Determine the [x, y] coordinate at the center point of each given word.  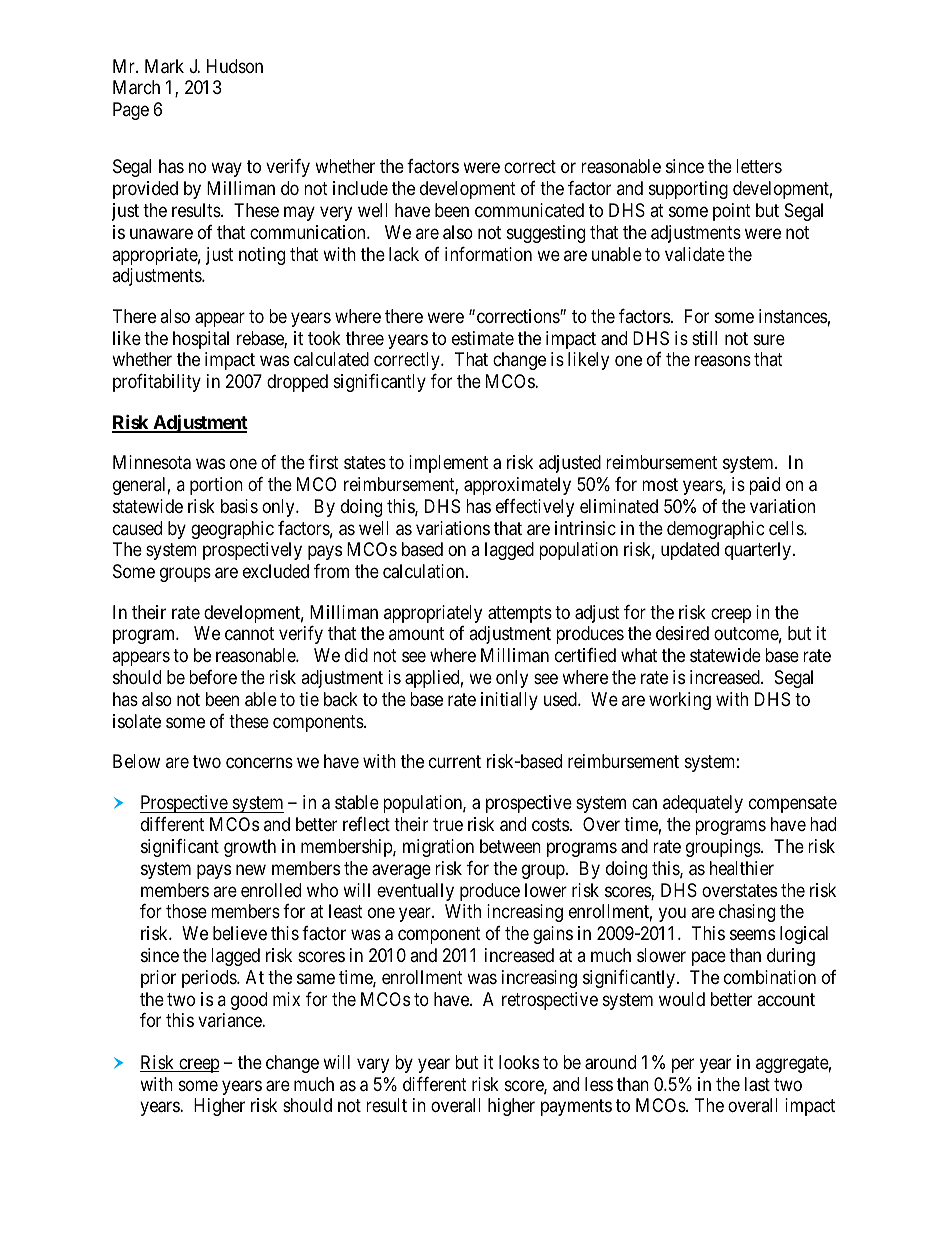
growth [250, 848]
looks [519, 1062]
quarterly [759, 551]
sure [769, 339]
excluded [276, 571]
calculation [425, 571]
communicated [529, 210]
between [510, 846]
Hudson [235, 66]
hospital [201, 340]
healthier [742, 868]
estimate [483, 338]
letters [759, 166]
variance [230, 1020]
